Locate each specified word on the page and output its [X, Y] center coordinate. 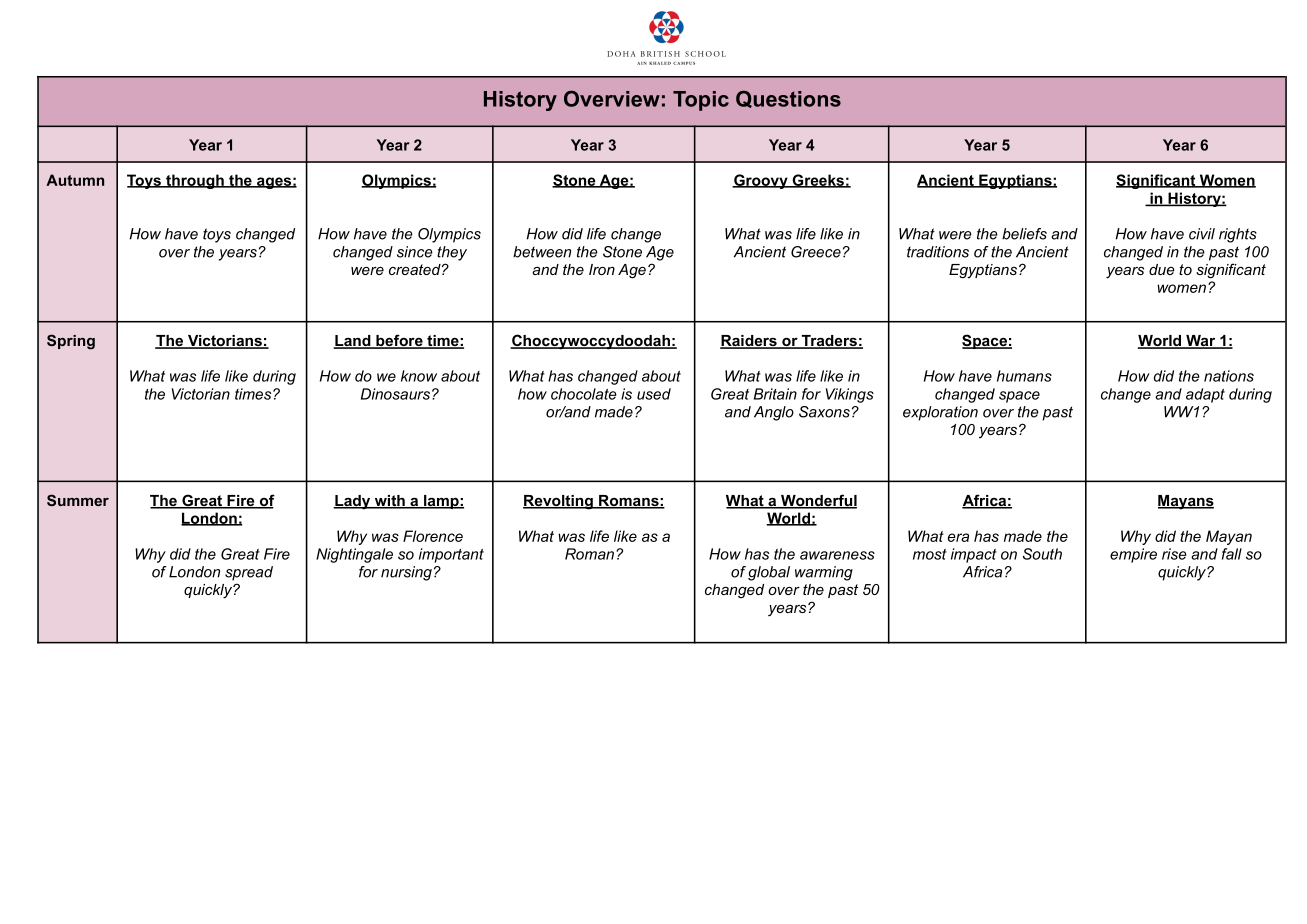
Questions [788, 99]
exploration [940, 413]
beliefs [1024, 234]
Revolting [559, 502]
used [654, 394]
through [195, 181]
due [1162, 269]
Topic [701, 101]
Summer [78, 500]
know [419, 376]
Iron [602, 269]
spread [249, 573]
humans [1024, 376]
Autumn [75, 180]
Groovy [761, 181]
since [415, 252]
